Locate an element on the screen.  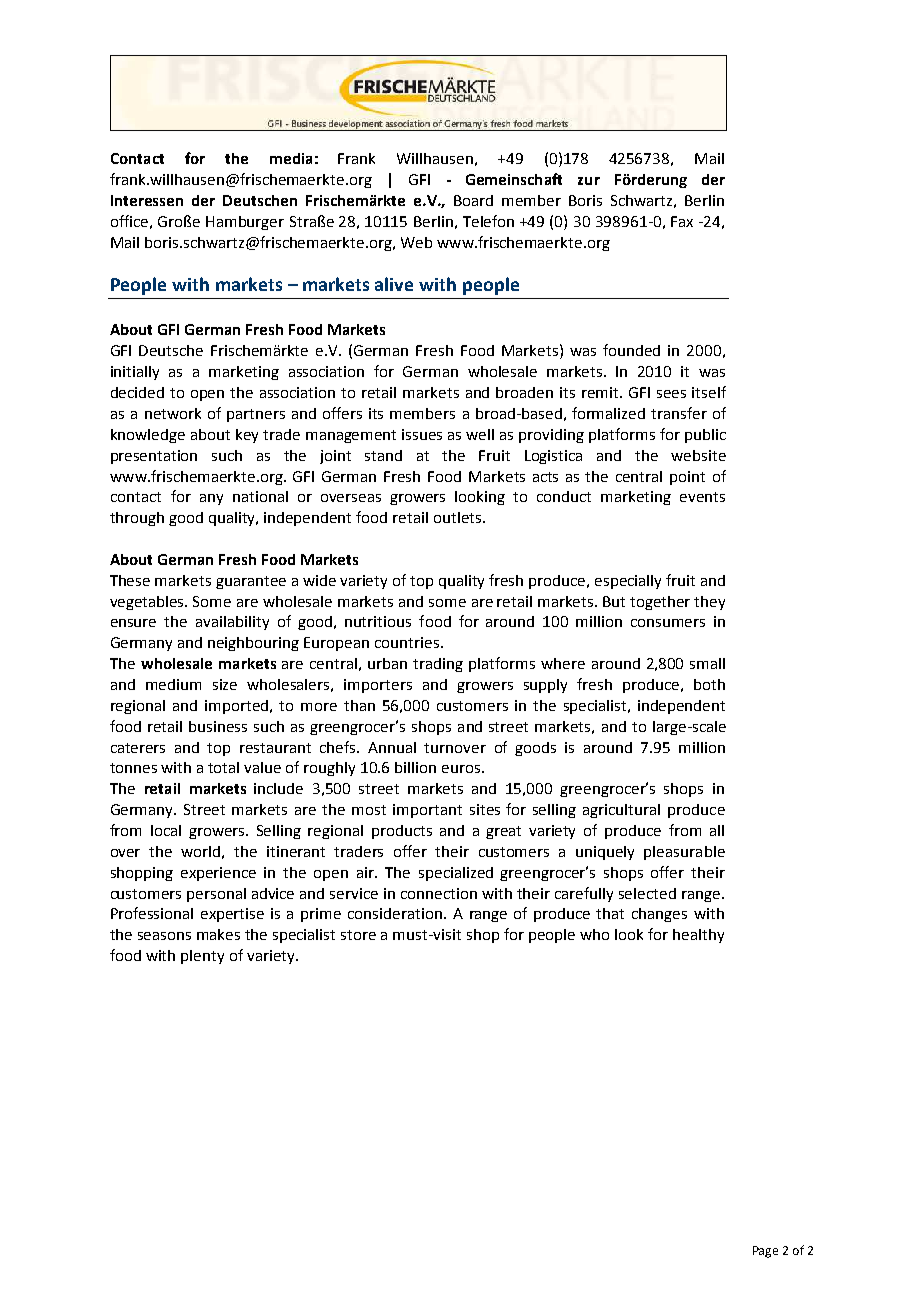
issues is located at coordinates (422, 434).
